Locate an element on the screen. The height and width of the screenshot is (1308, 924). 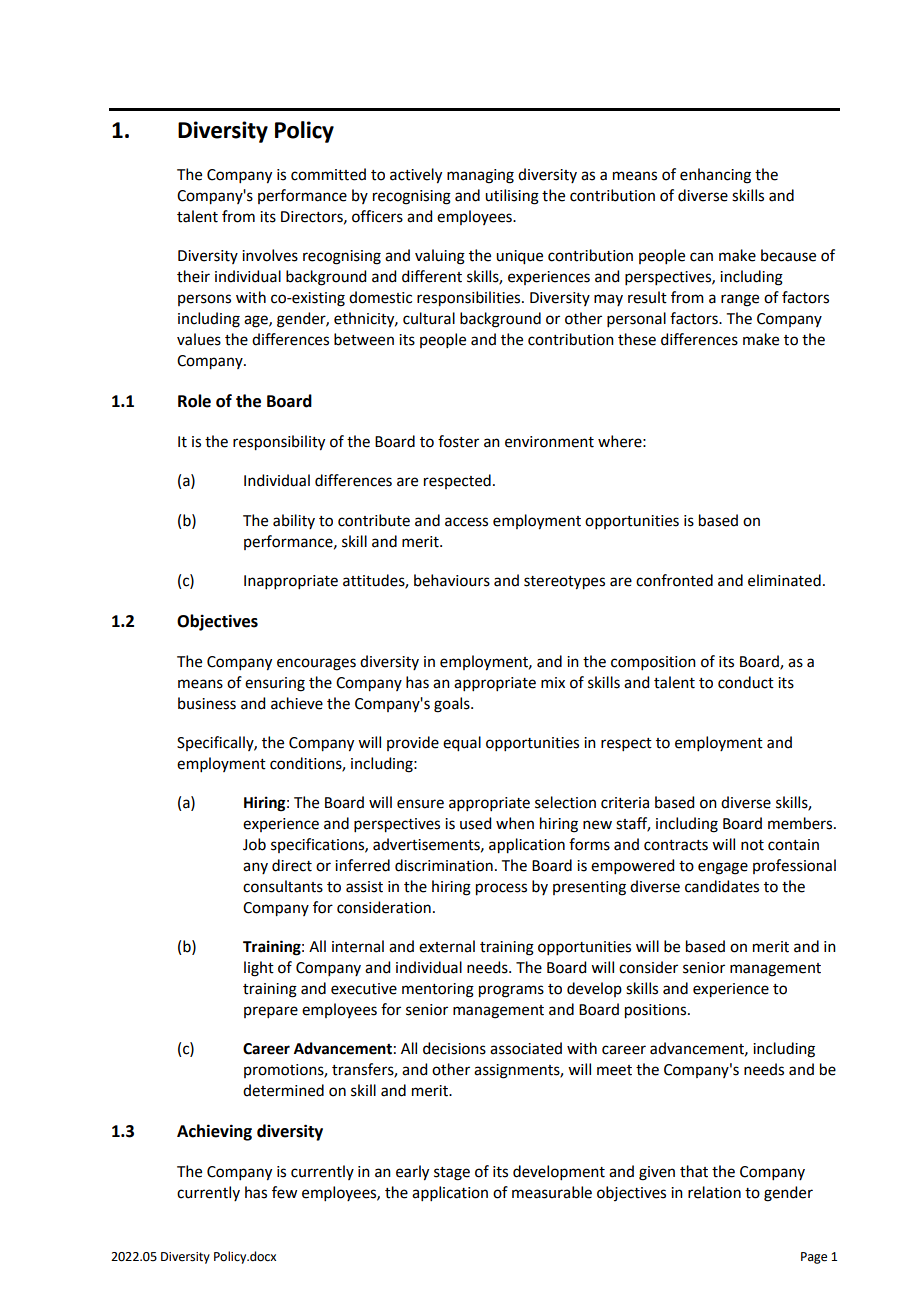
measurable is located at coordinates (552, 1192).
